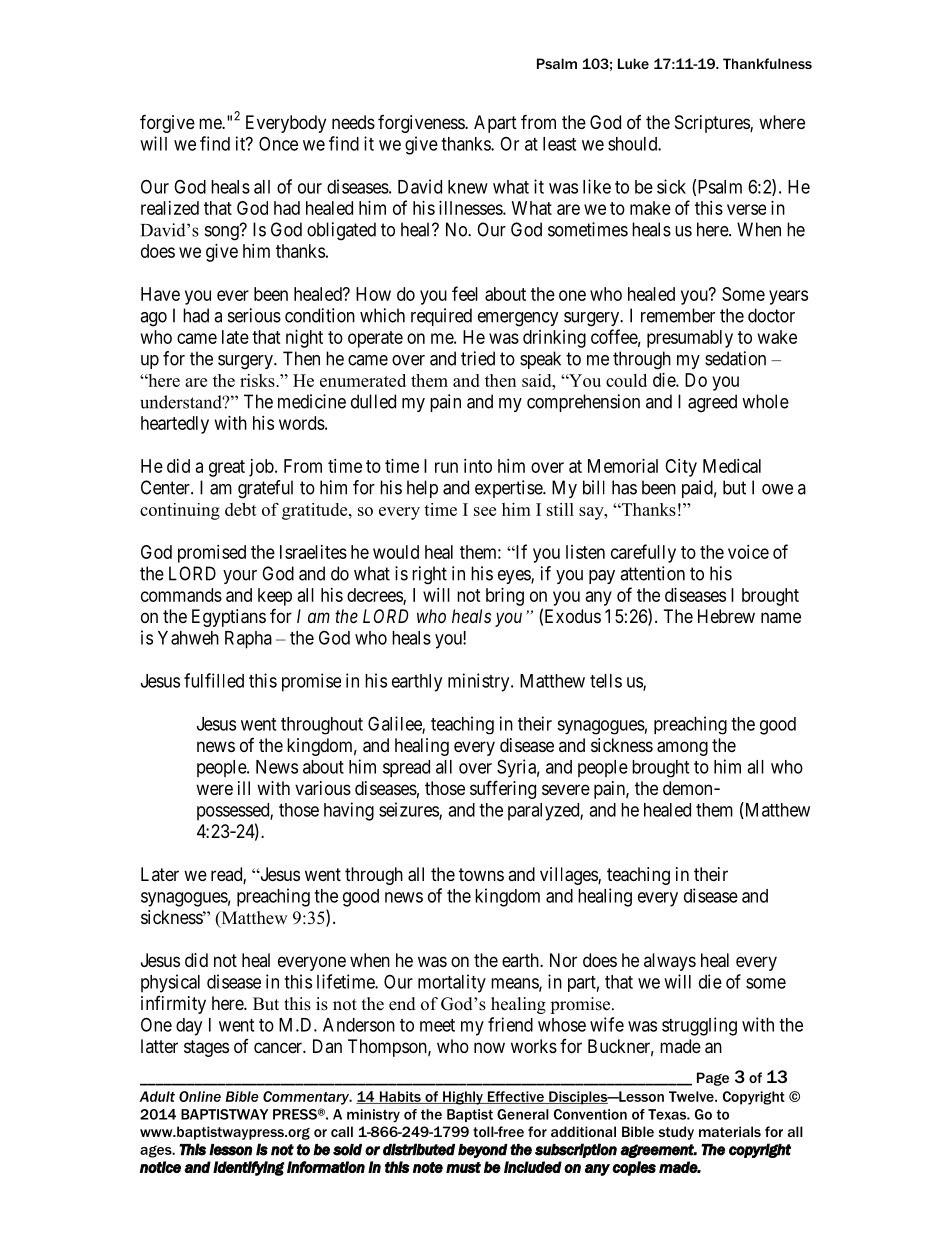 This document has height=1233, width=952. Describe the element at coordinates (726, 616) in the document. I see `Hebrew` at that location.
